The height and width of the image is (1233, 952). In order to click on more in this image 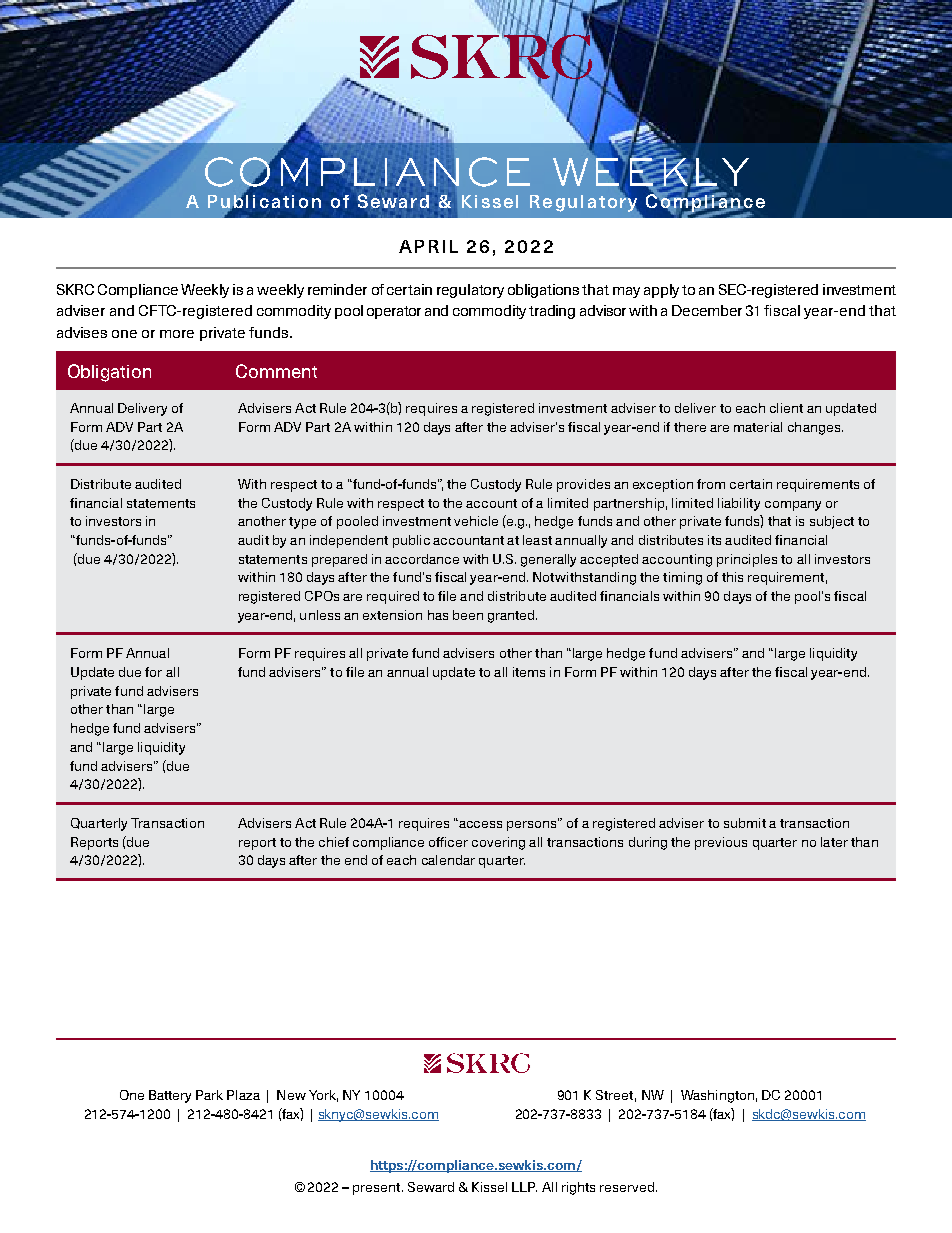, I will do `click(177, 334)`.
